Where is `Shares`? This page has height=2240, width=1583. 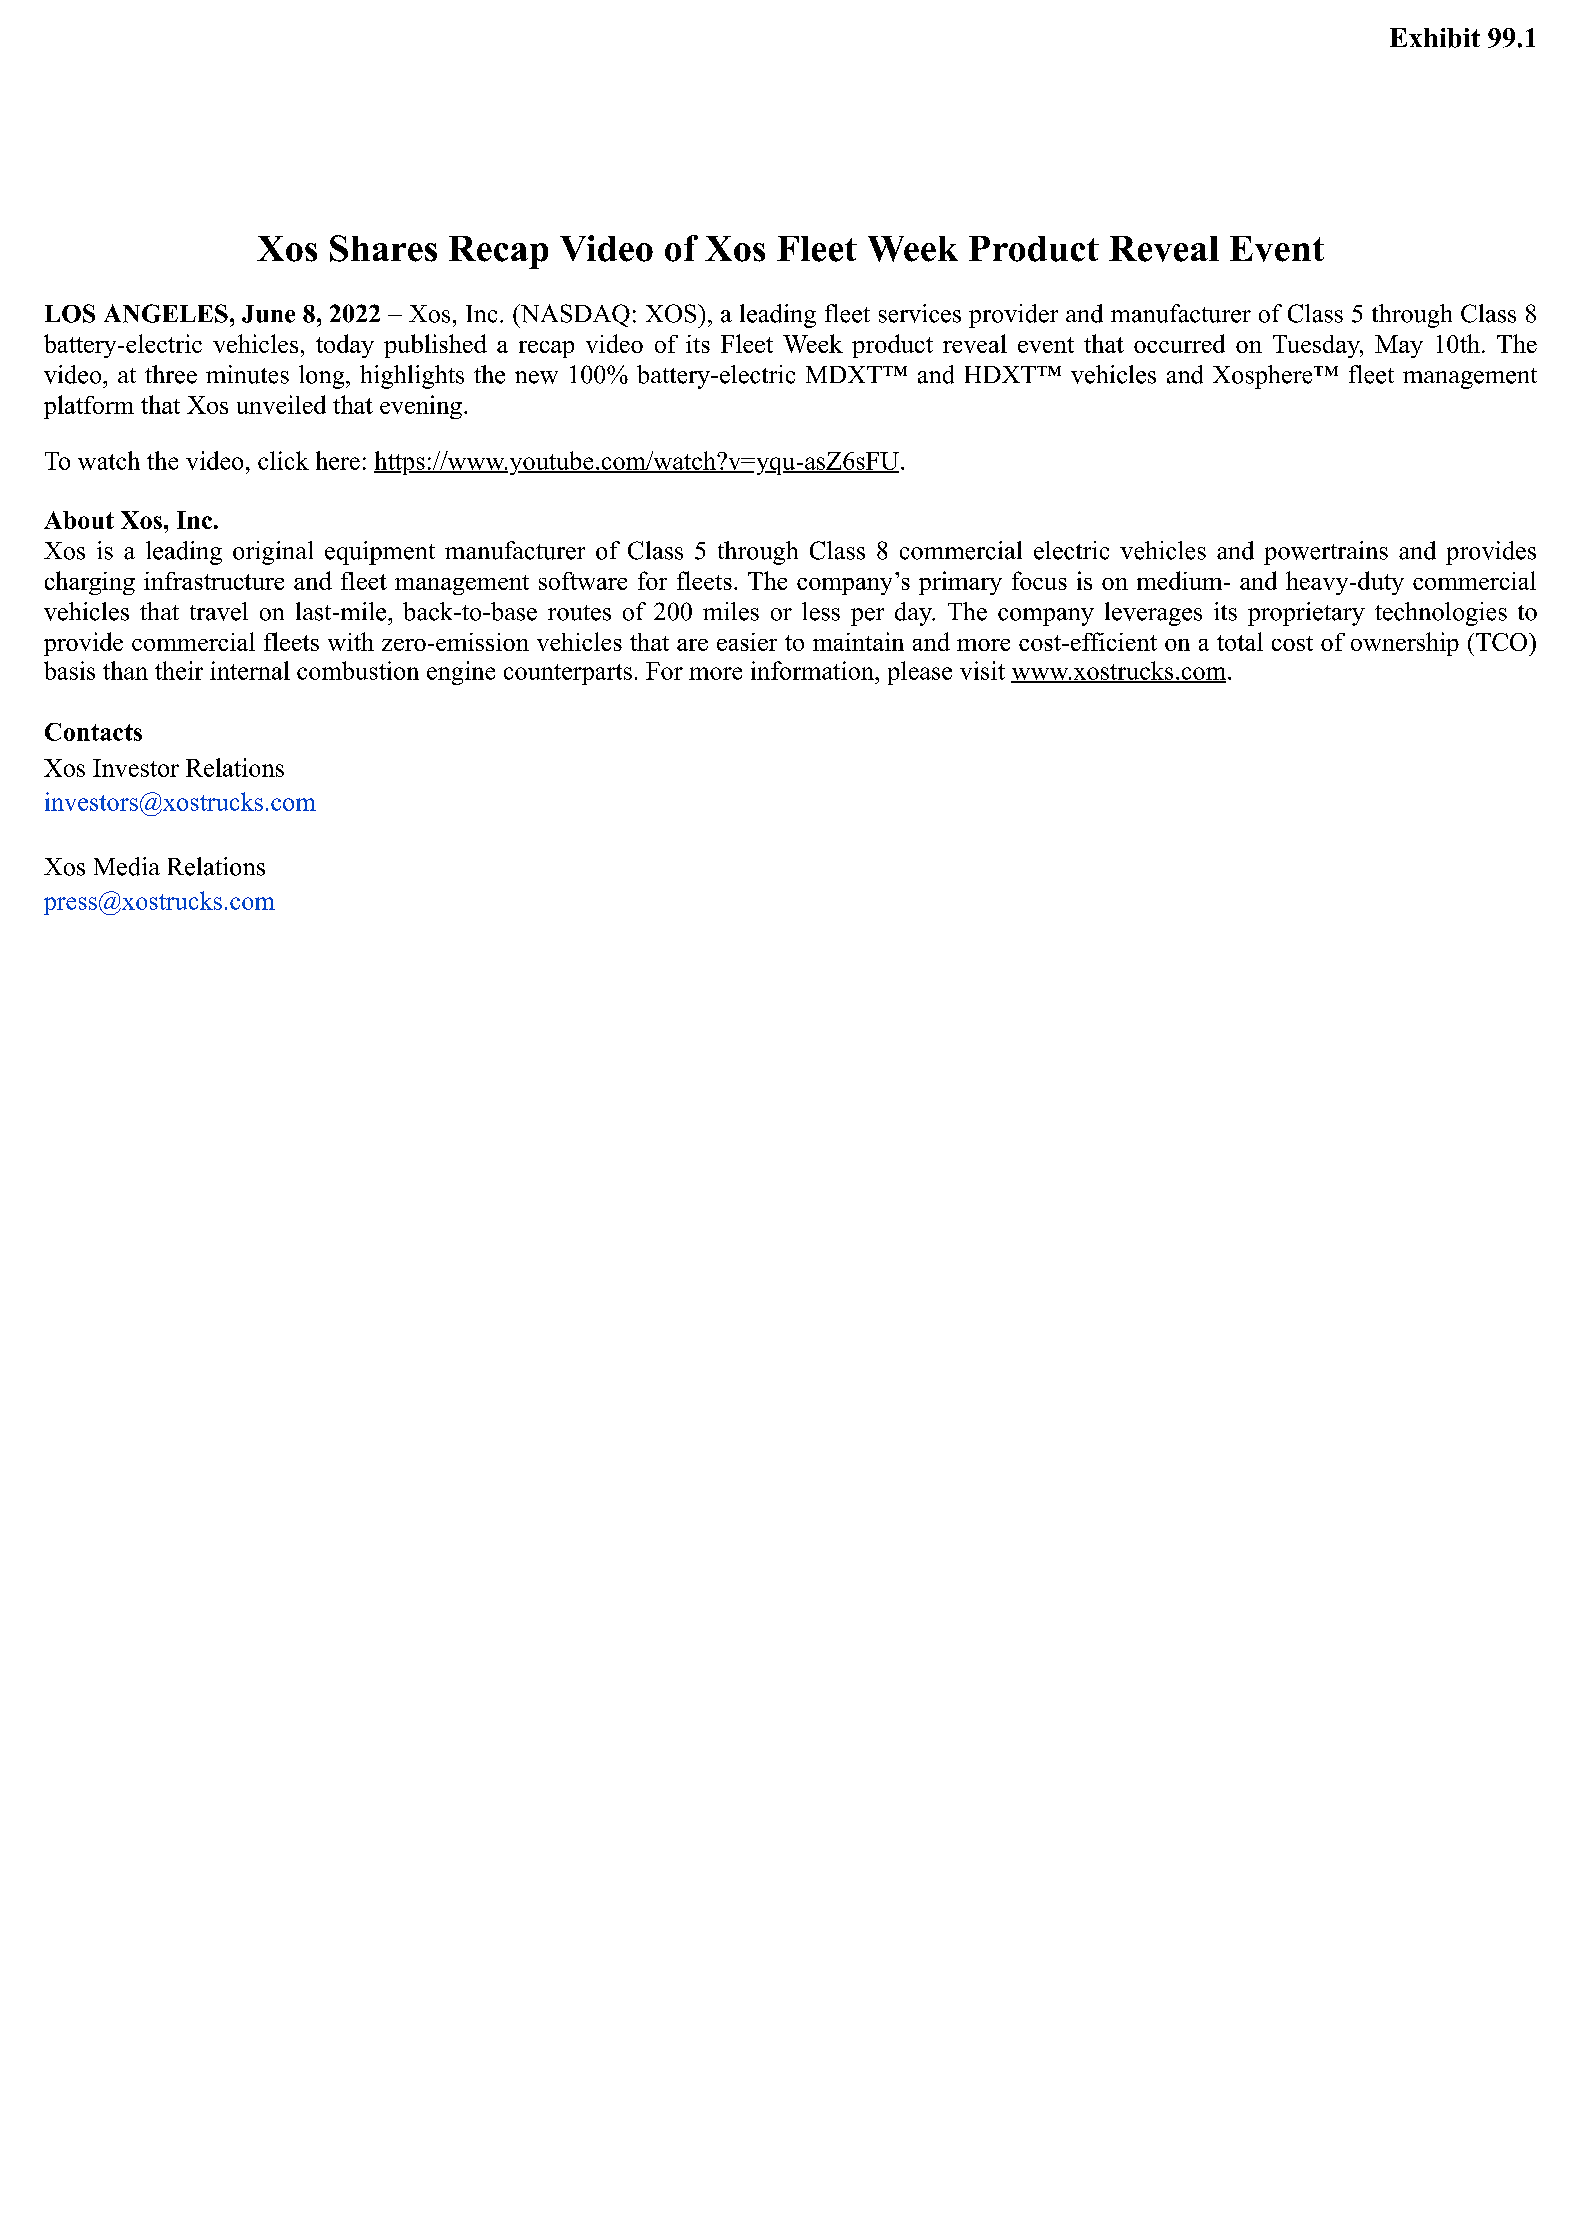
Shares is located at coordinates (383, 248).
